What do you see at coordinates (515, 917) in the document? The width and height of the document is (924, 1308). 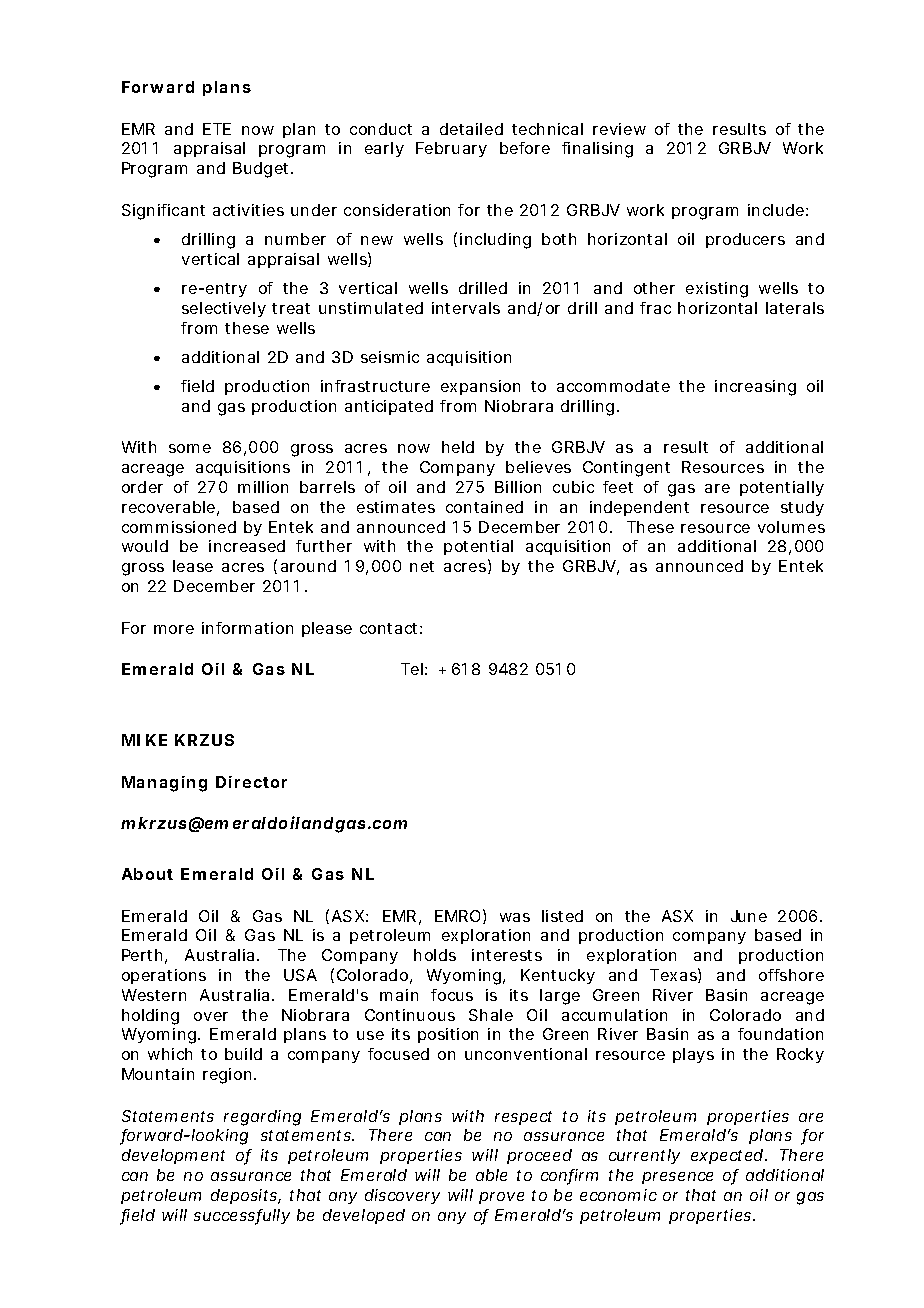 I see `was` at bounding box center [515, 917].
